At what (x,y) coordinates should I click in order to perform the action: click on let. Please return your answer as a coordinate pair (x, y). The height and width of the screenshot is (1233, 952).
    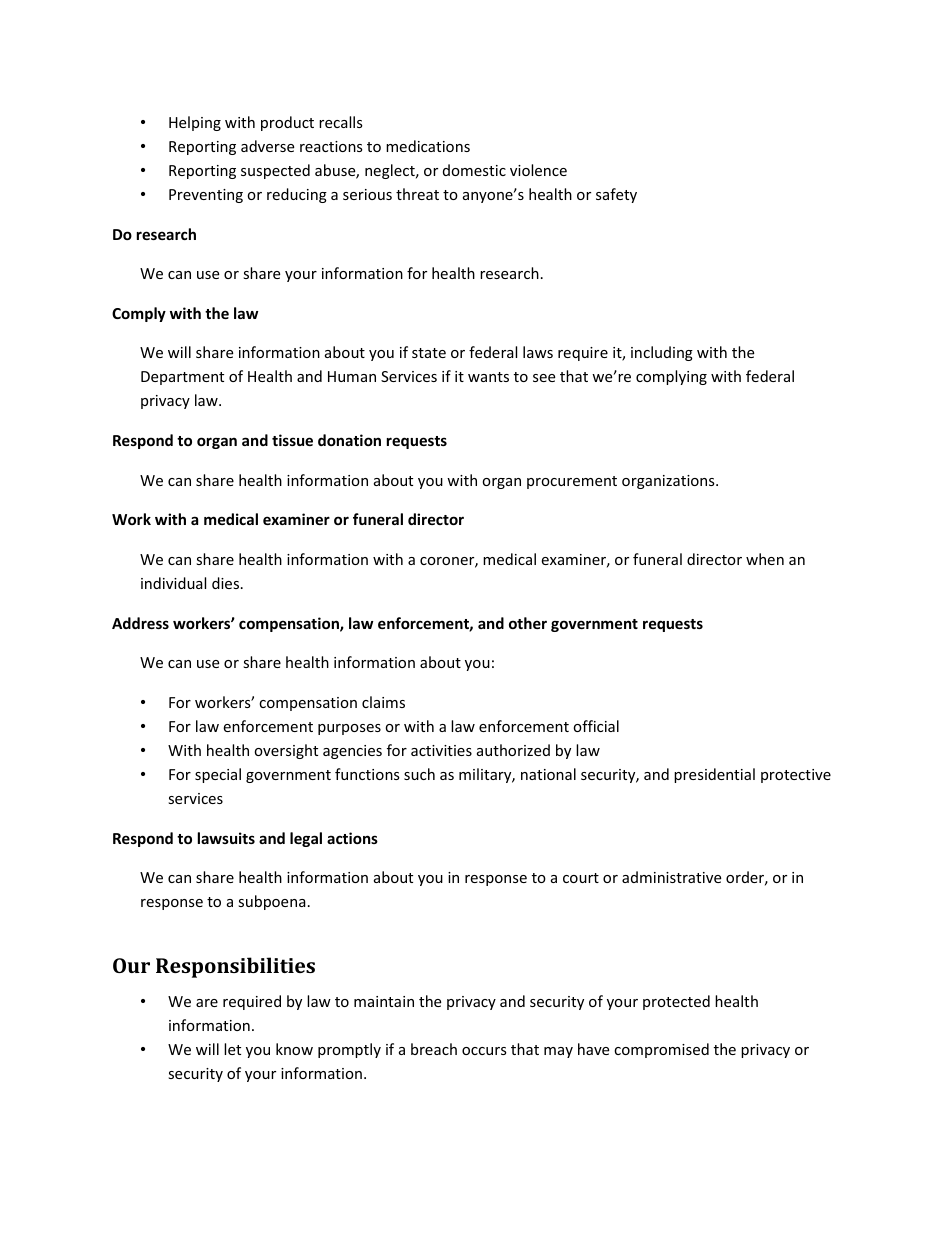
    Looking at the image, I should click on (232, 1049).
